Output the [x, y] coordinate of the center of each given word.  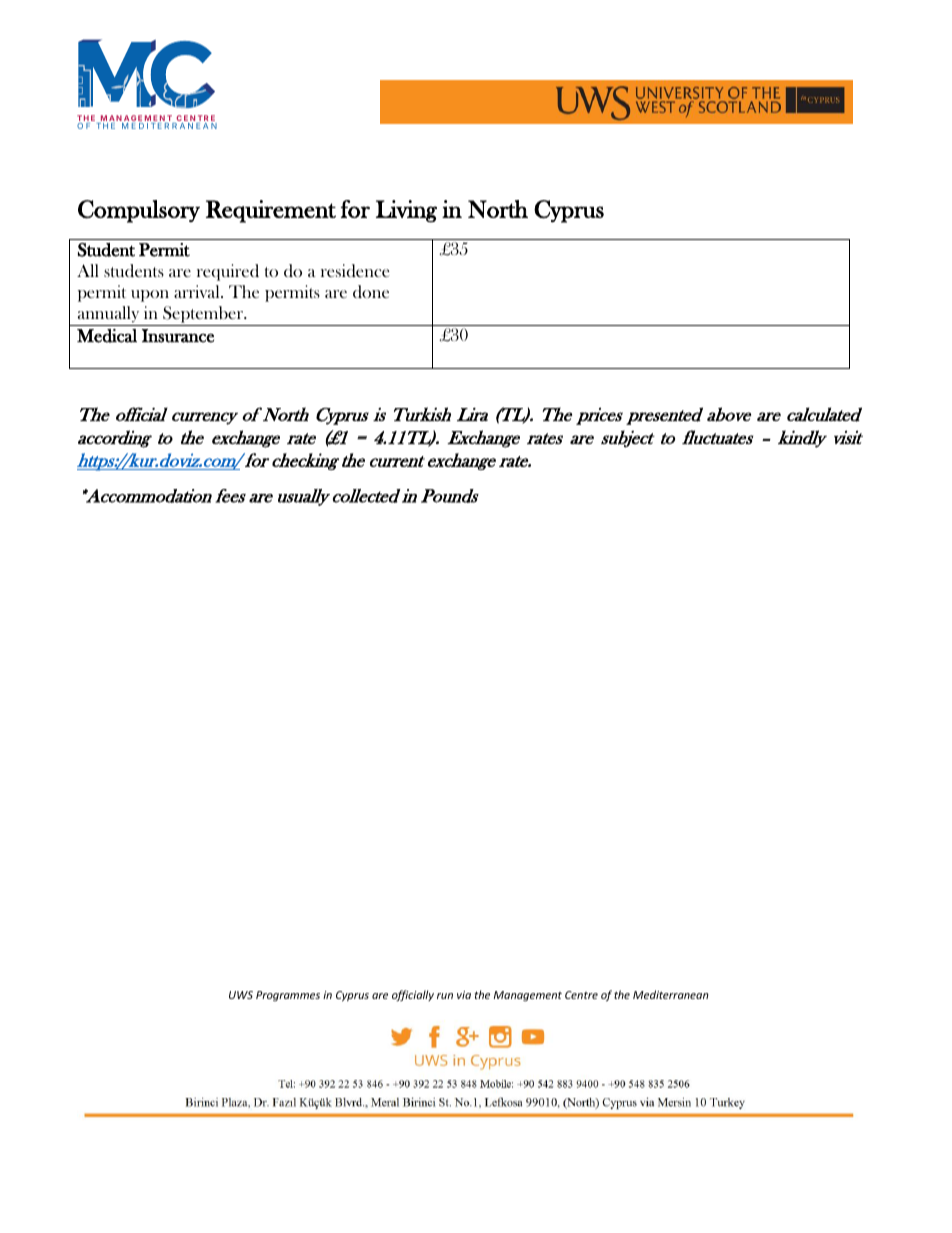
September [203, 316]
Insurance [178, 336]
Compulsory [139, 211]
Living [406, 211]
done [371, 291]
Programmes [288, 996]
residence [355, 271]
